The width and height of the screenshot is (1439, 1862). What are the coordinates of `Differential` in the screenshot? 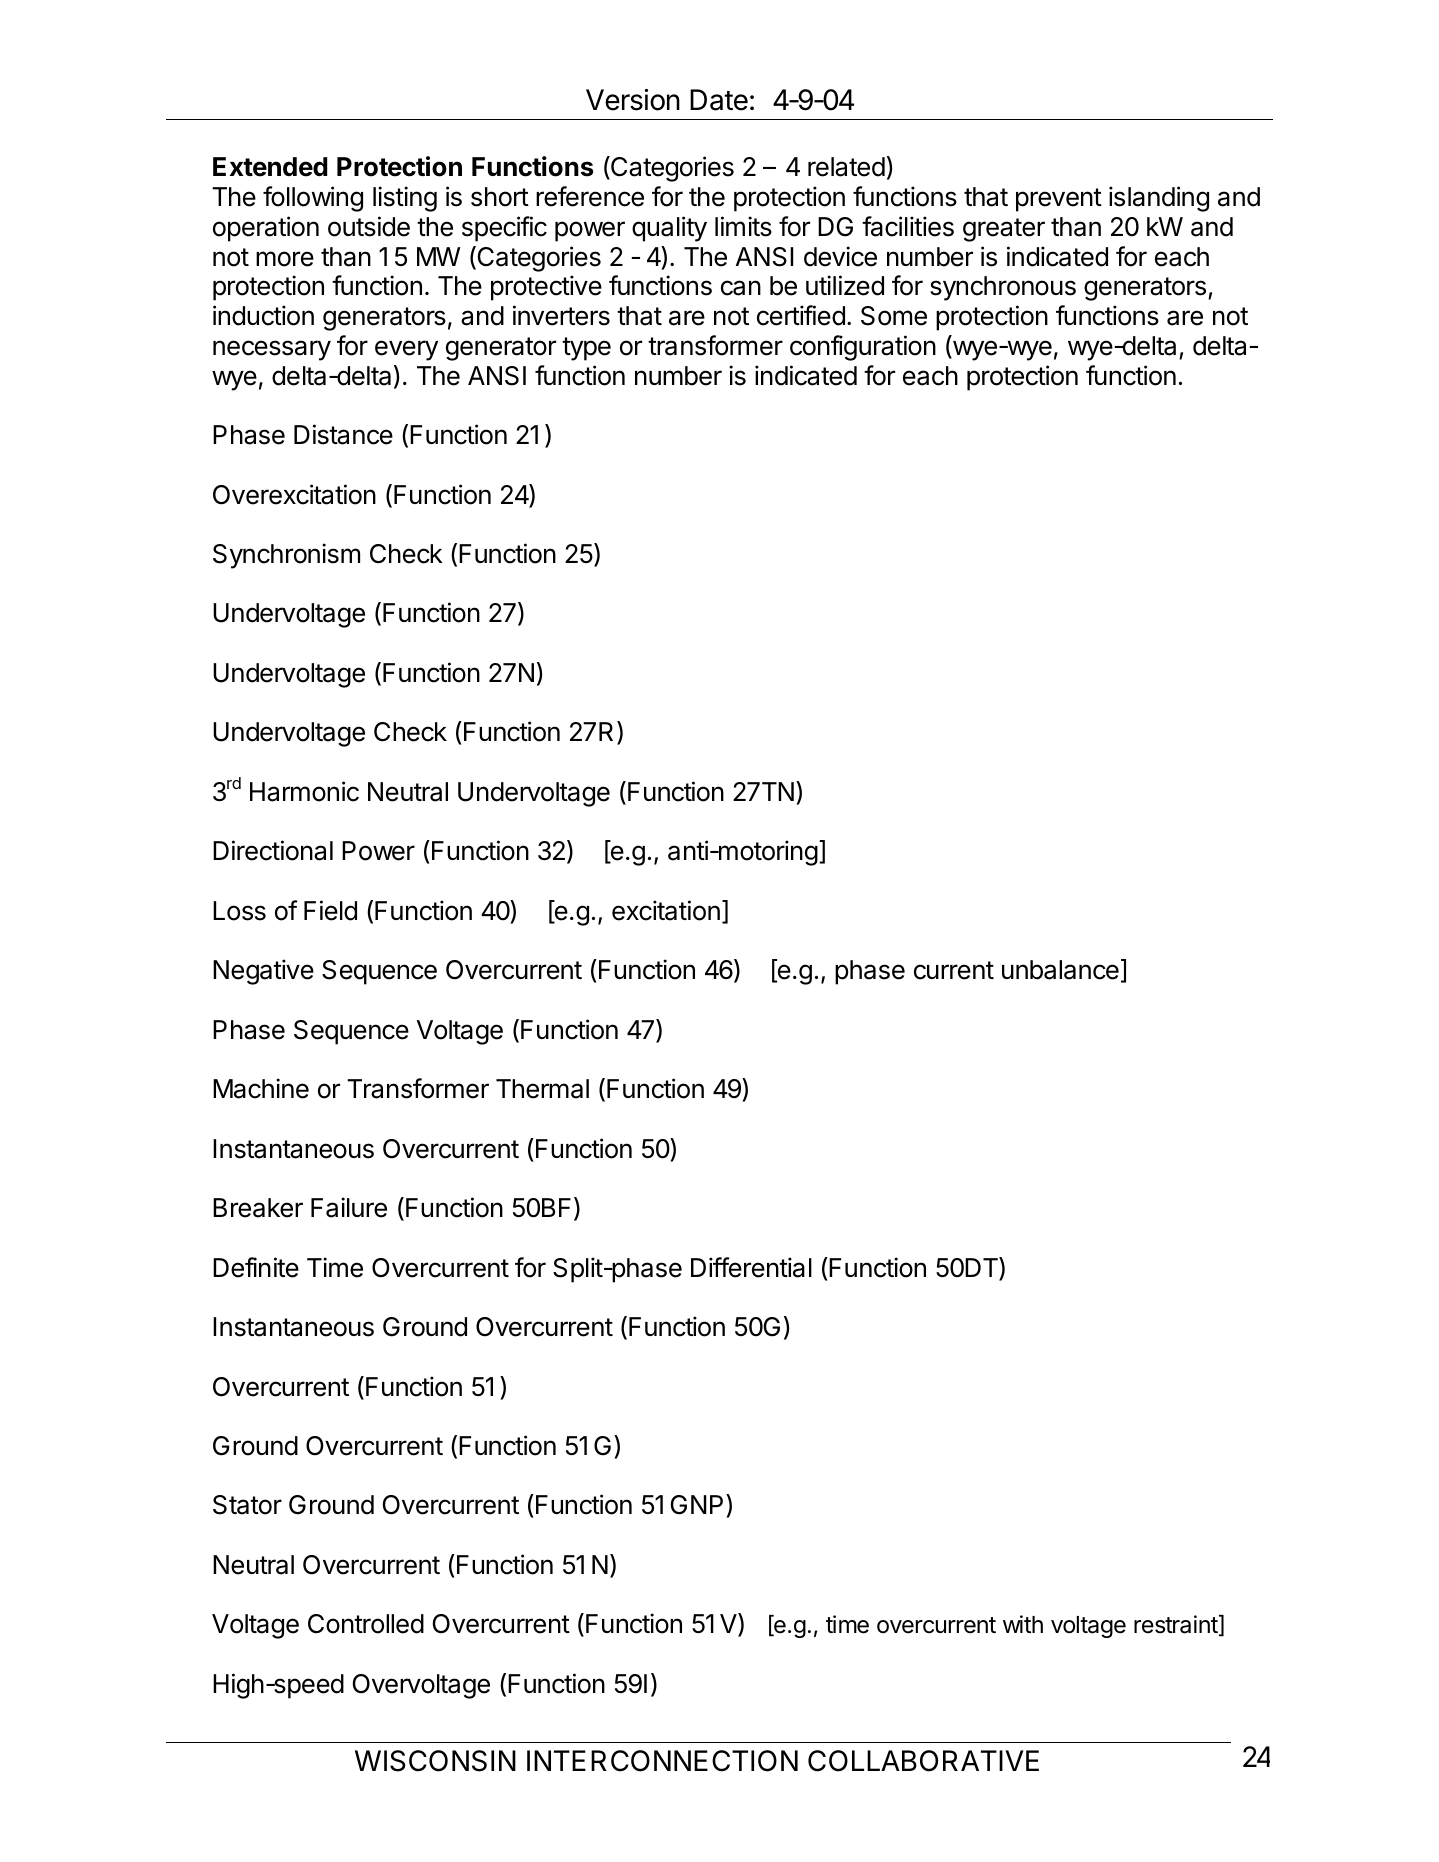 It's located at (751, 1267).
